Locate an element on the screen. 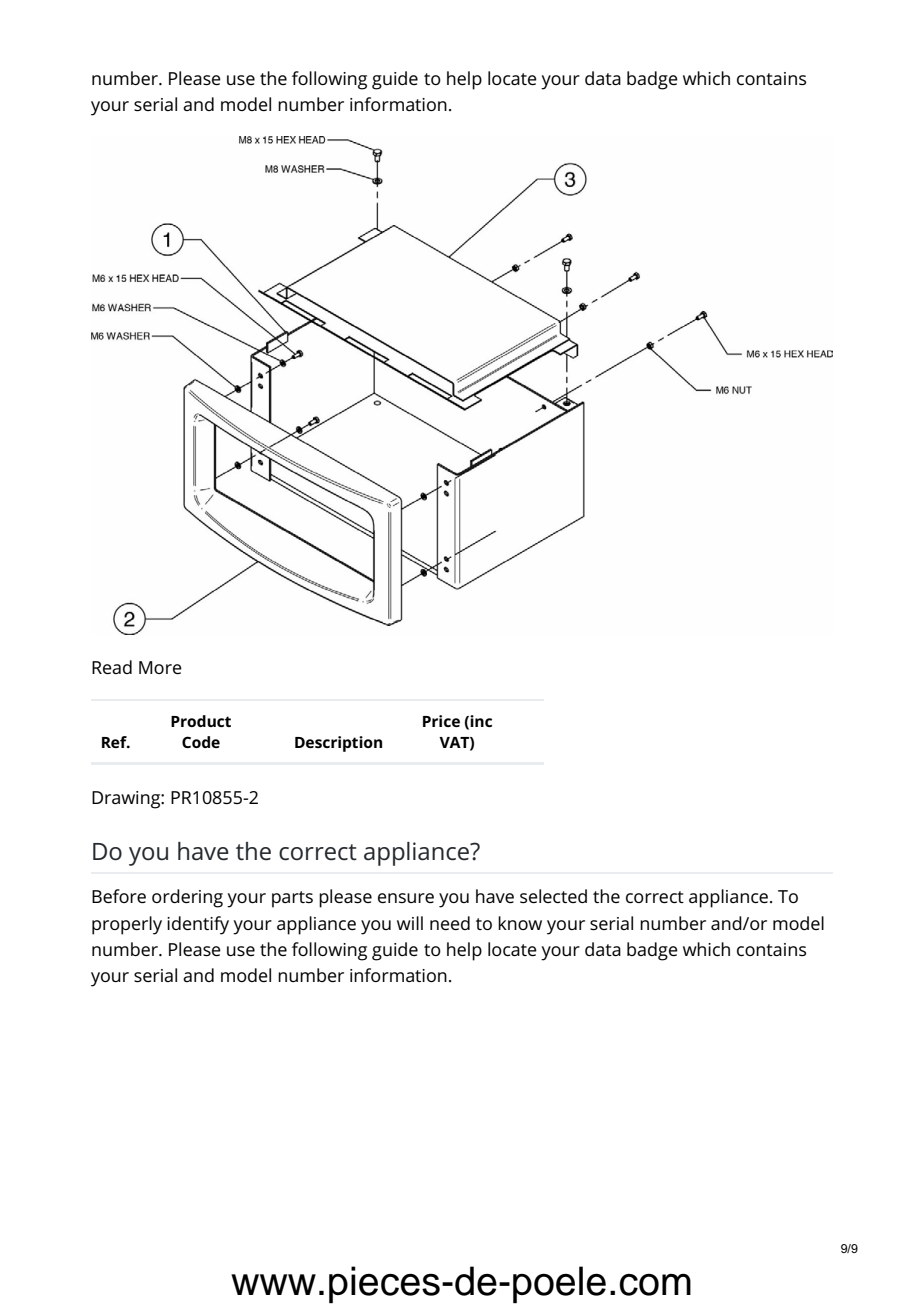 This screenshot has height=1308, width=924. will is located at coordinates (410, 923).
